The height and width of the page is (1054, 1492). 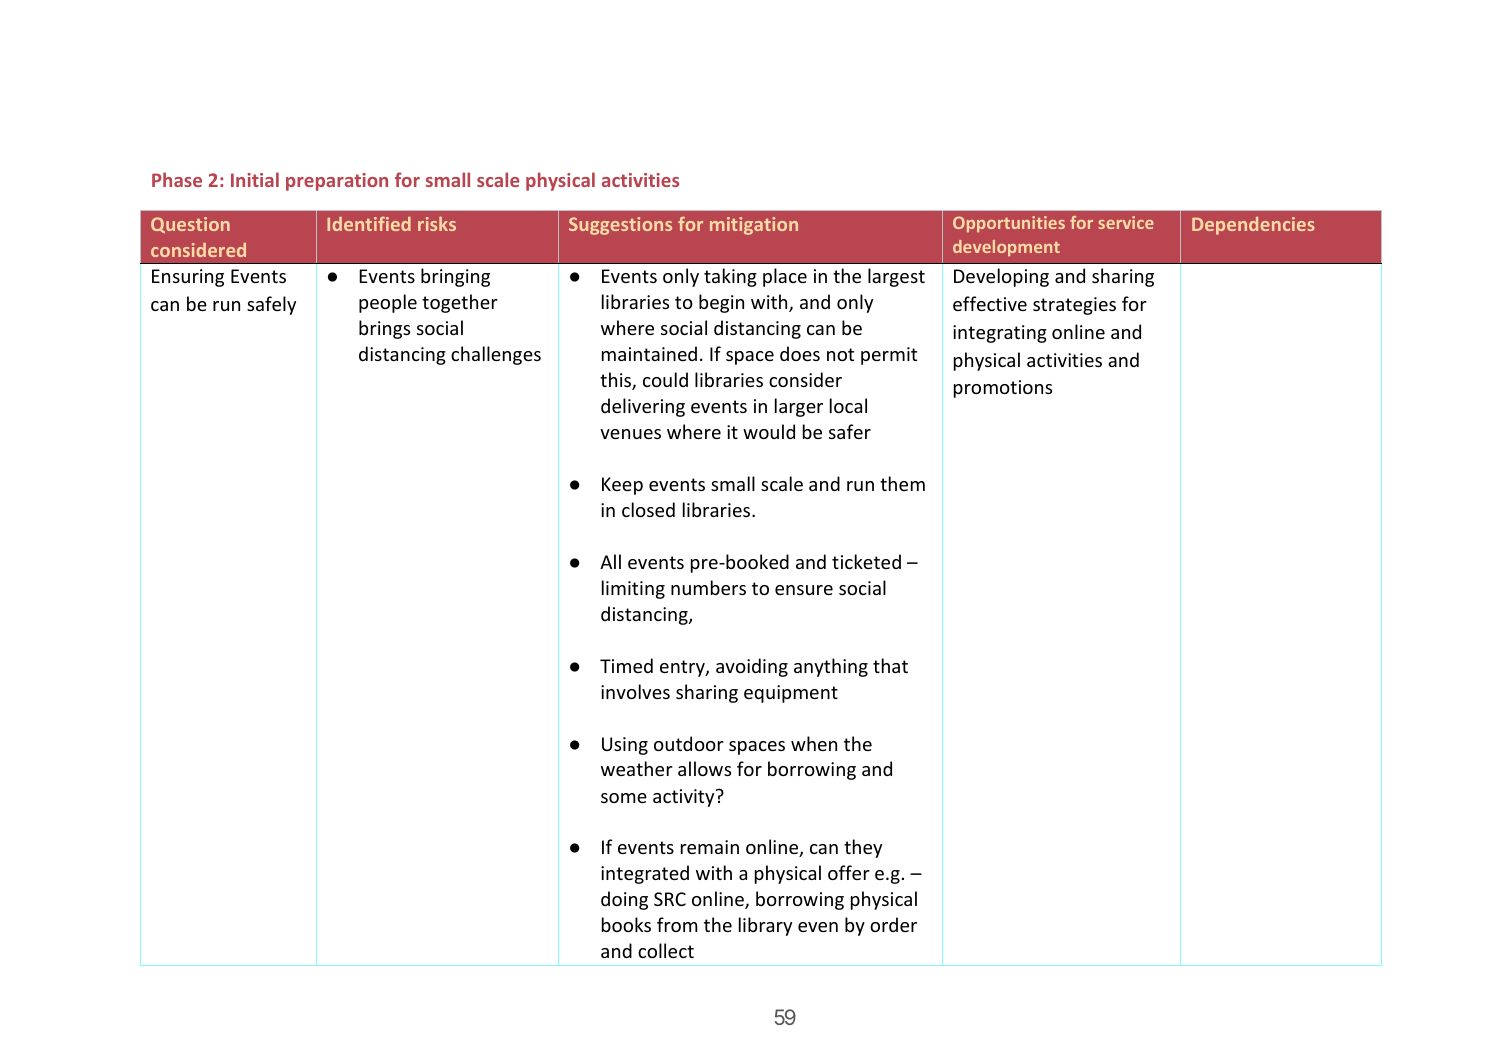 I want to click on books, so click(x=626, y=924).
